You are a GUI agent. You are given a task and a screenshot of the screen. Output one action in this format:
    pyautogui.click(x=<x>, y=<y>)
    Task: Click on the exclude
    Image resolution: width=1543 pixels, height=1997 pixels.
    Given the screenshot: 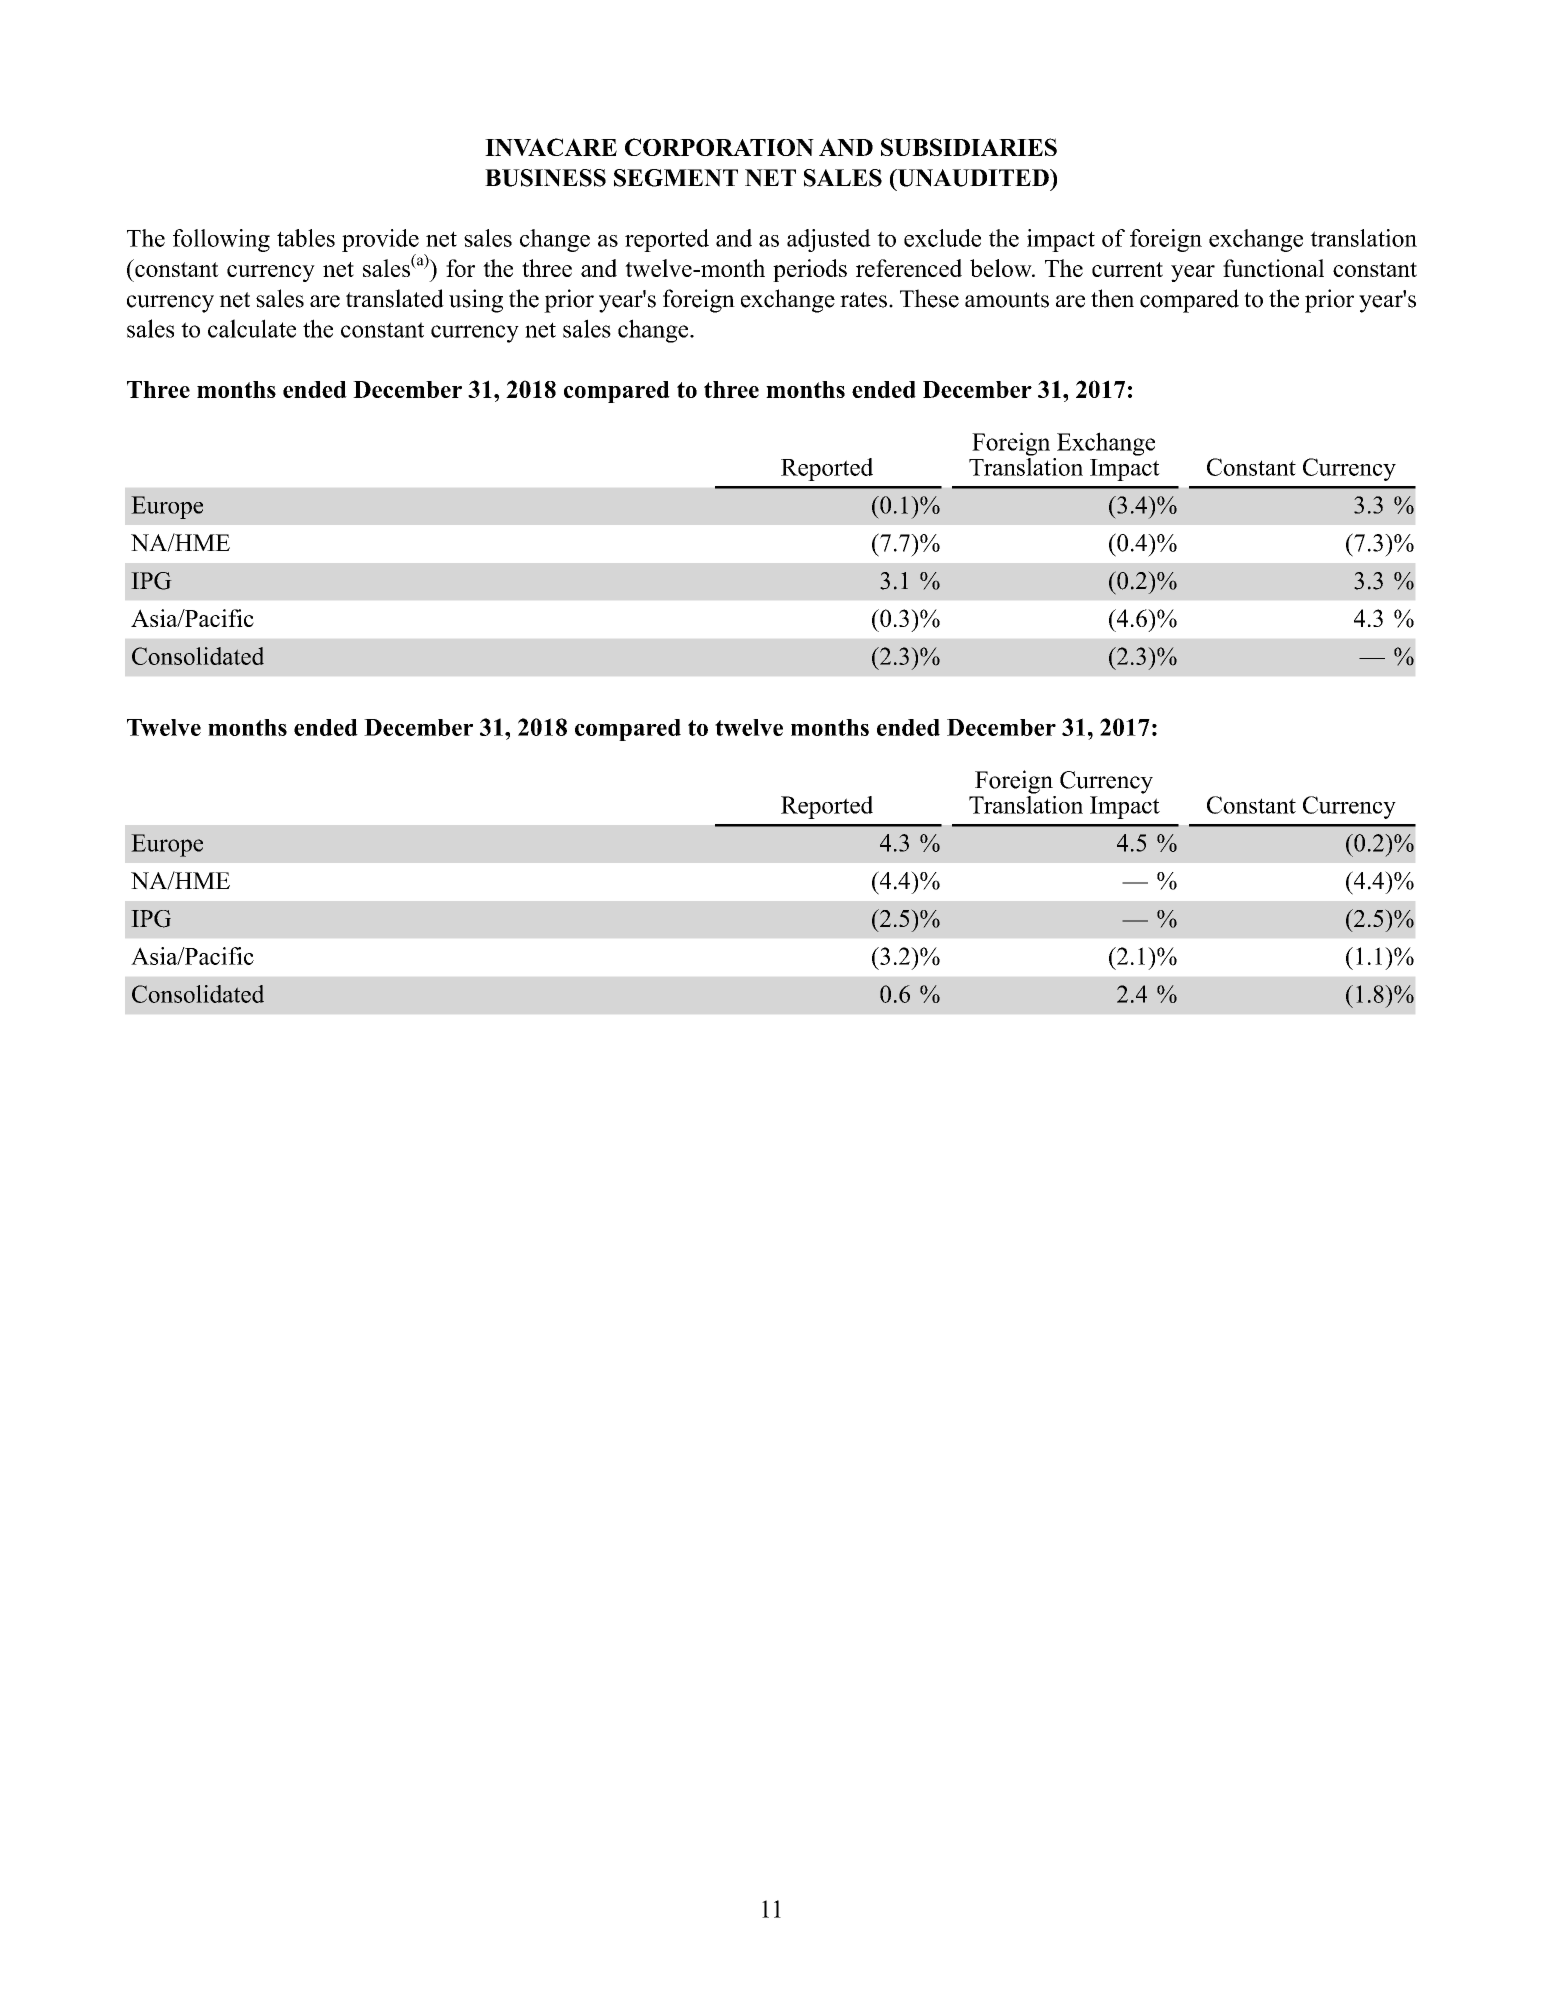 What is the action you would take?
    pyautogui.click(x=942, y=238)
